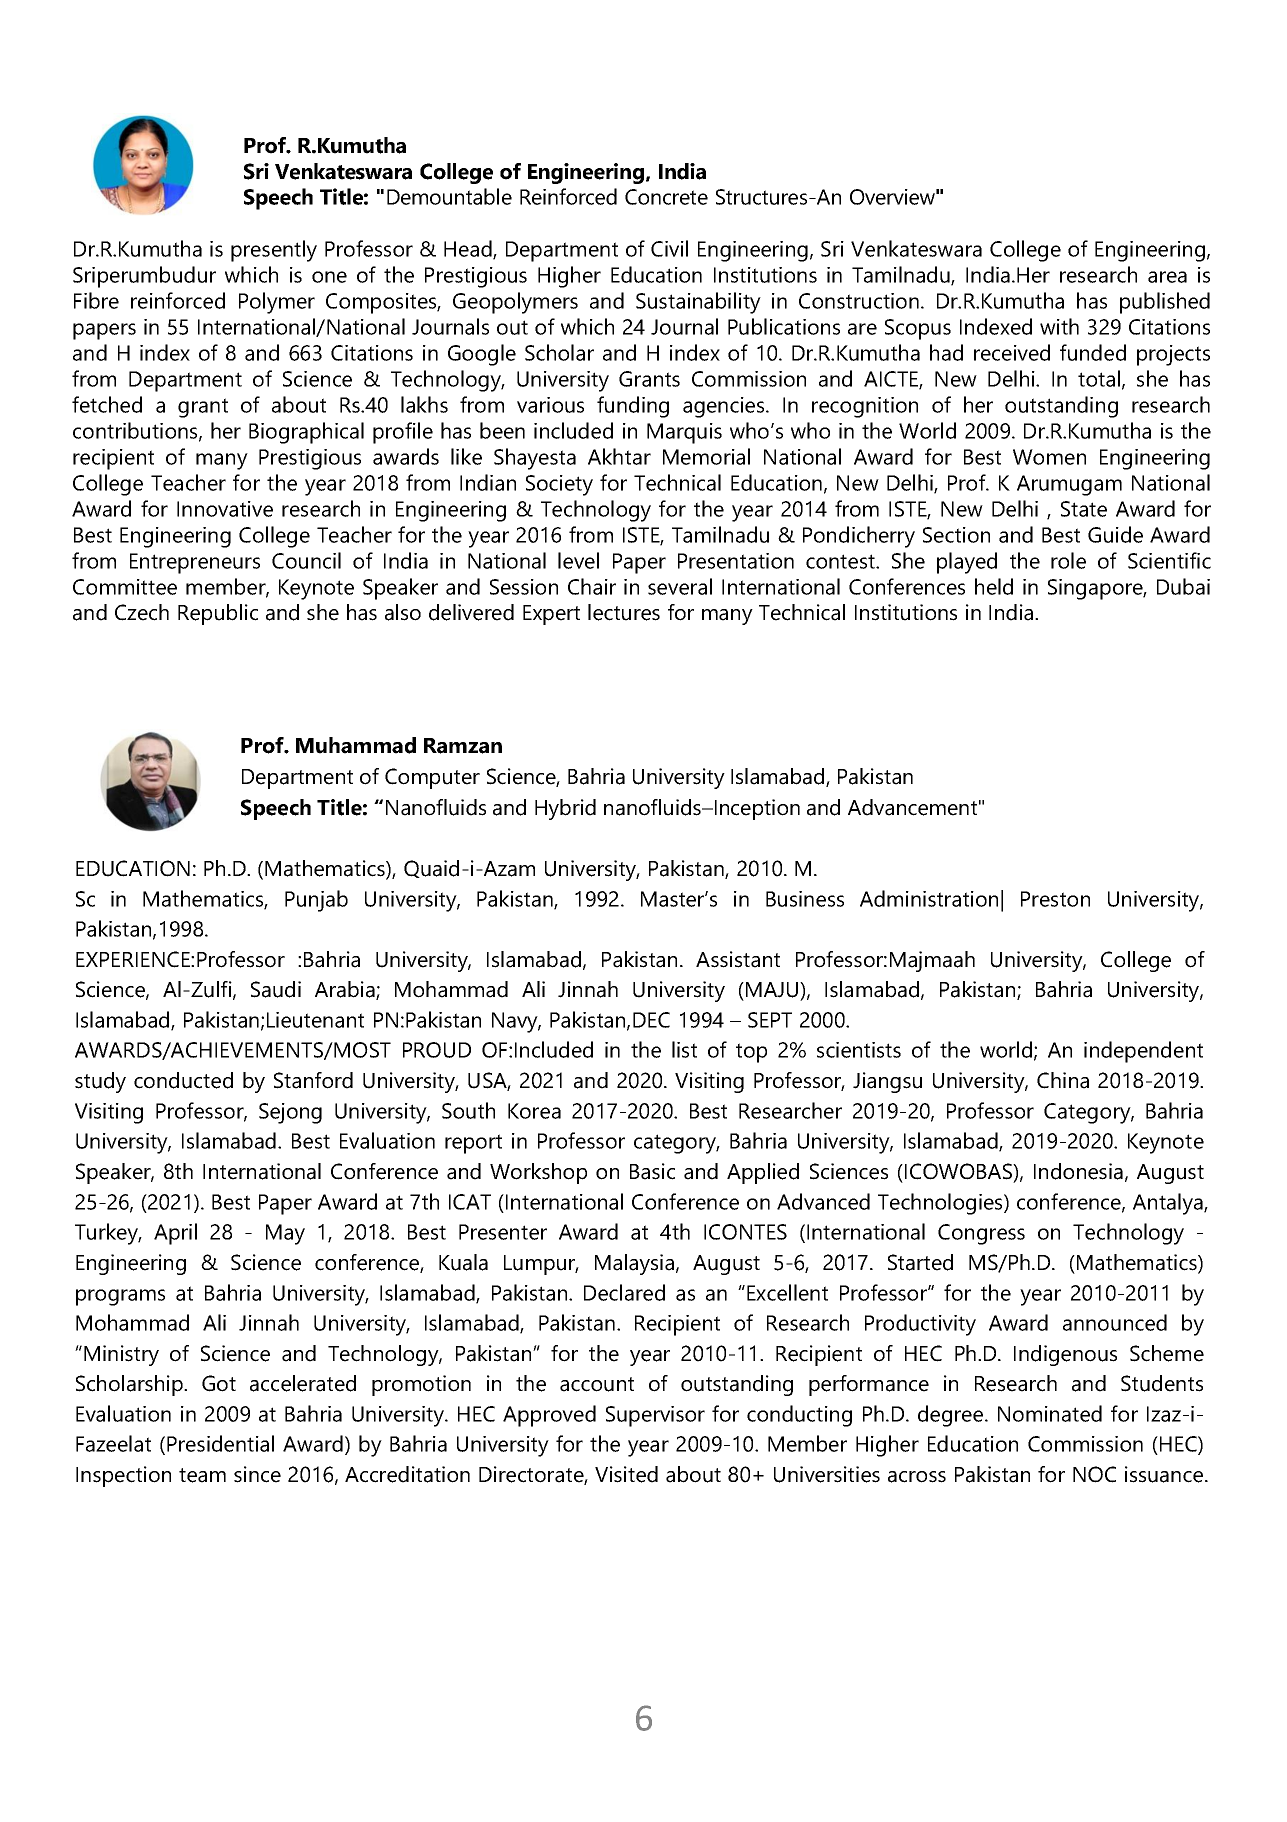 The height and width of the screenshot is (1822, 1287). I want to click on team, so click(202, 1475).
